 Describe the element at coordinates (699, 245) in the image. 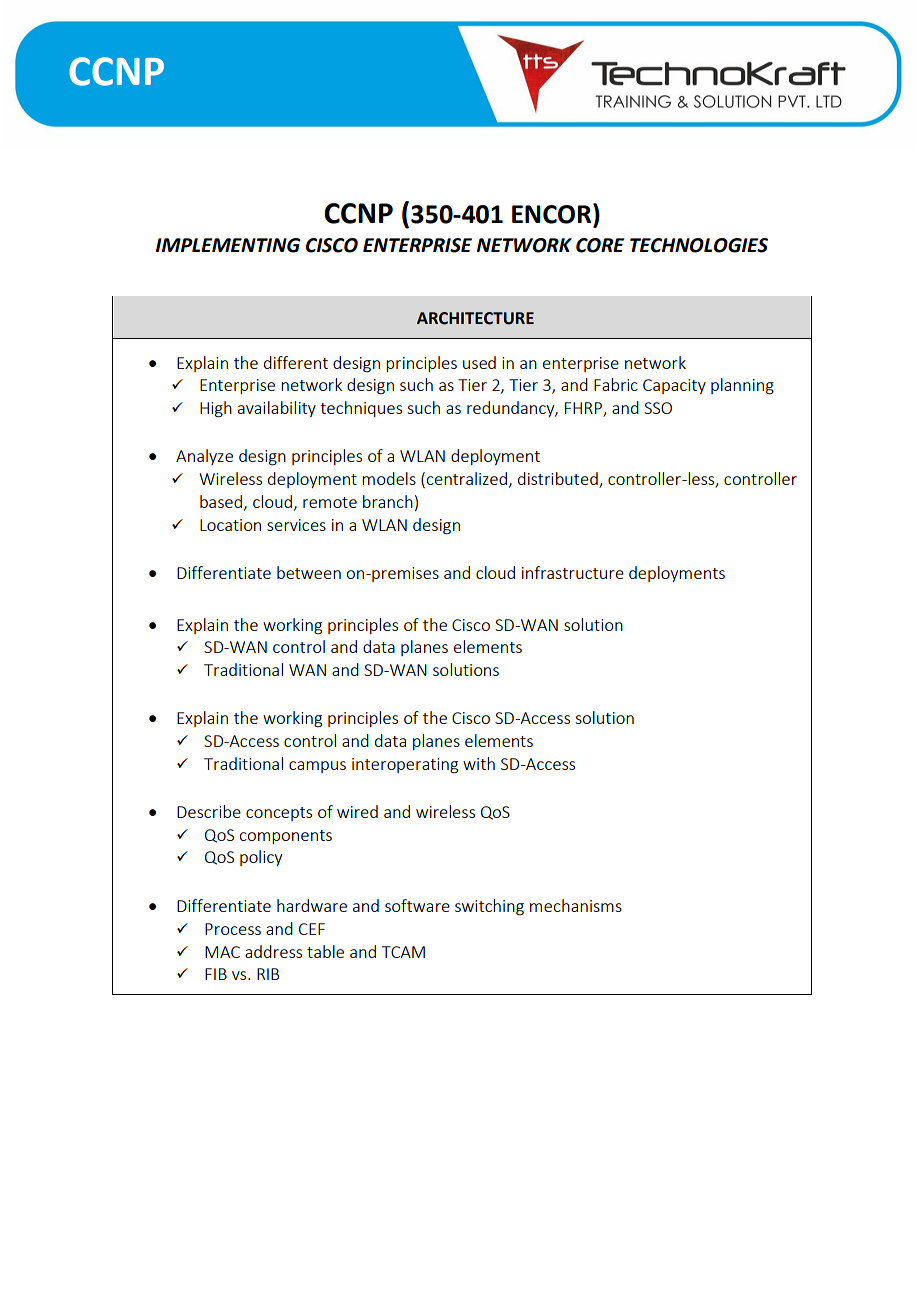

I see `TECHNOLOGIES` at that location.
